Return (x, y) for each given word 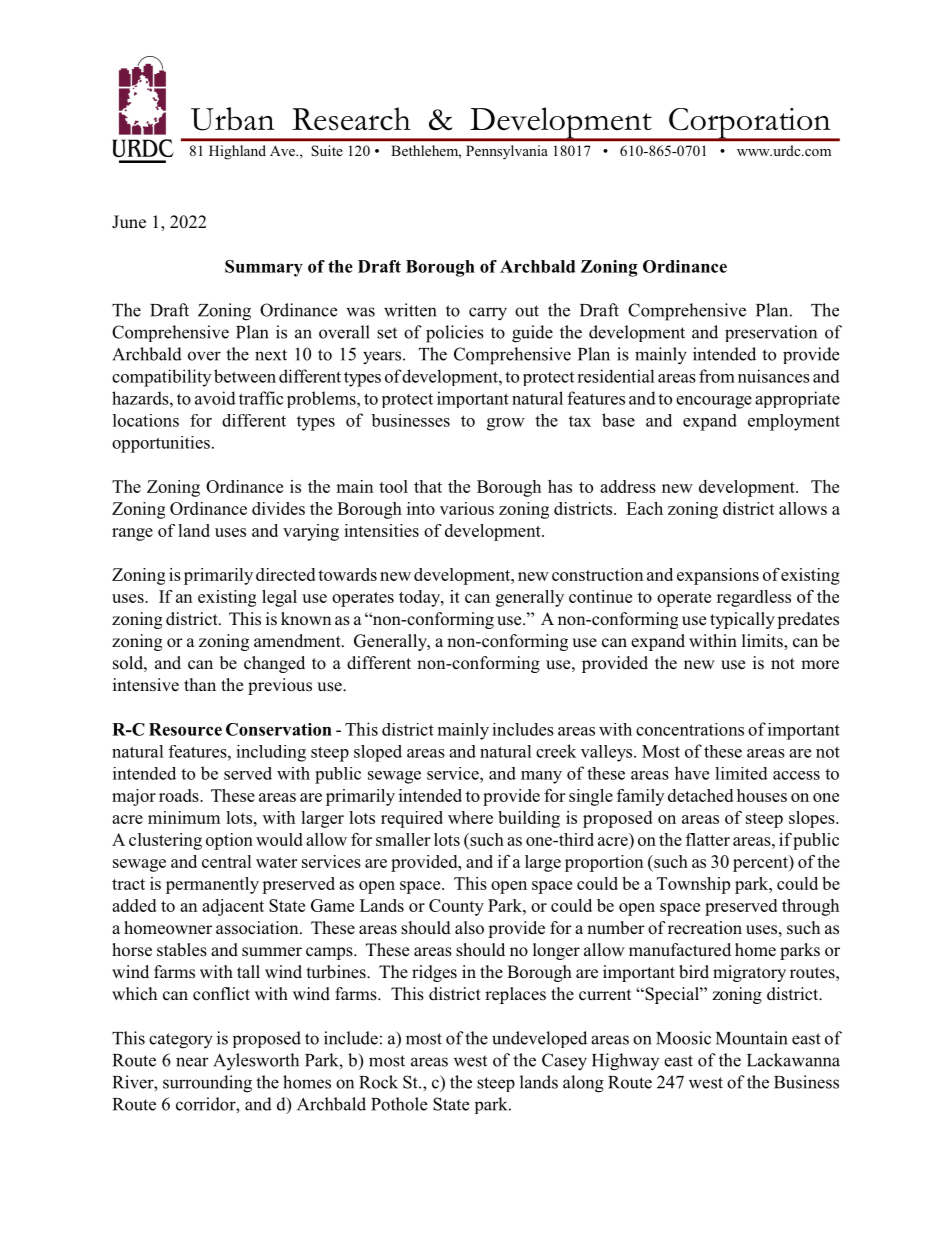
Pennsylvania (507, 152)
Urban (232, 119)
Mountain (752, 1038)
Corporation (750, 124)
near (192, 1062)
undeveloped (539, 1039)
